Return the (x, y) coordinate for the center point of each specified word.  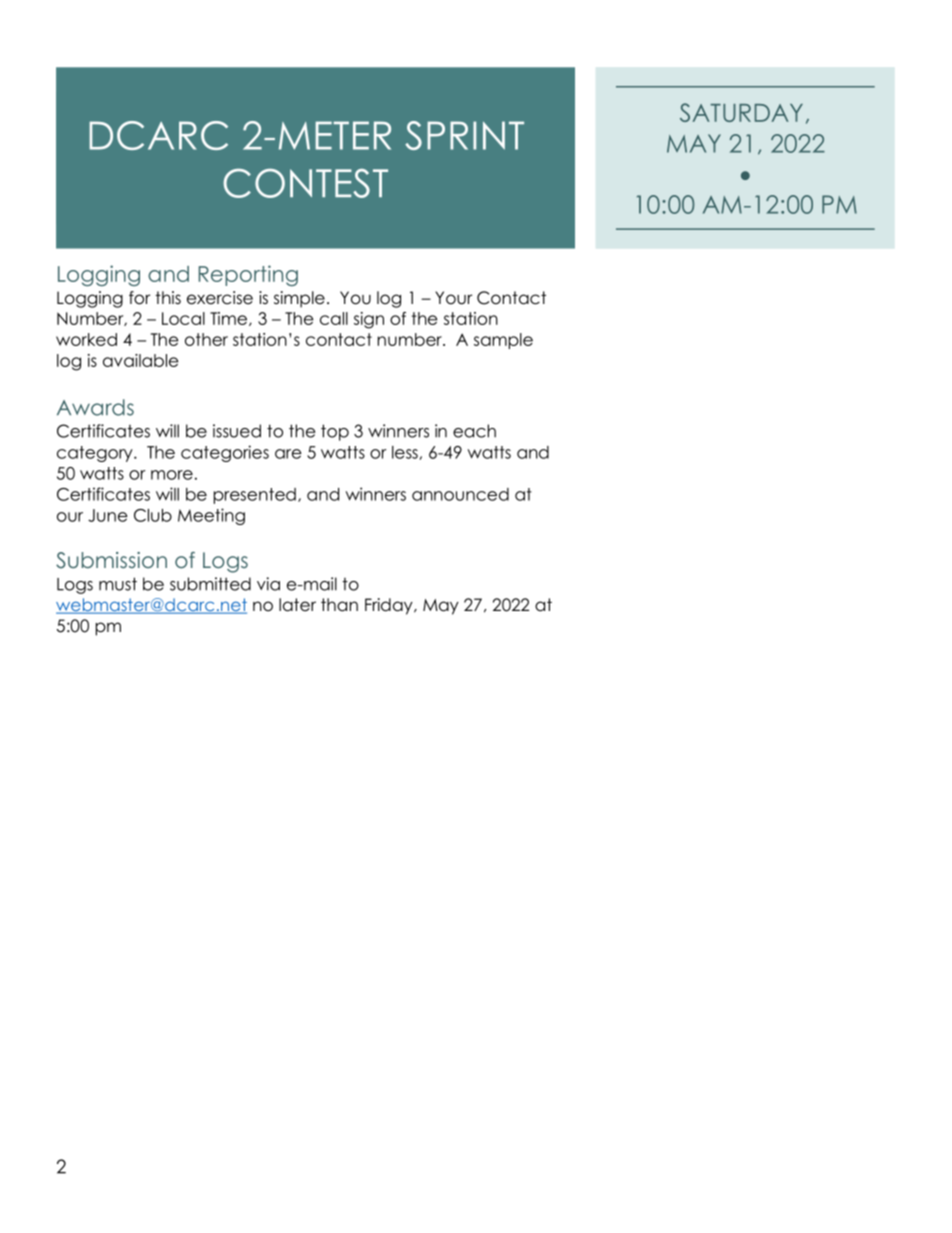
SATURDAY (741, 112)
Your (453, 298)
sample (503, 341)
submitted (210, 584)
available (140, 360)
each (474, 431)
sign (369, 320)
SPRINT (464, 135)
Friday (390, 606)
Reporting (248, 275)
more (172, 475)
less (406, 453)
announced (460, 494)
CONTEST (305, 183)
